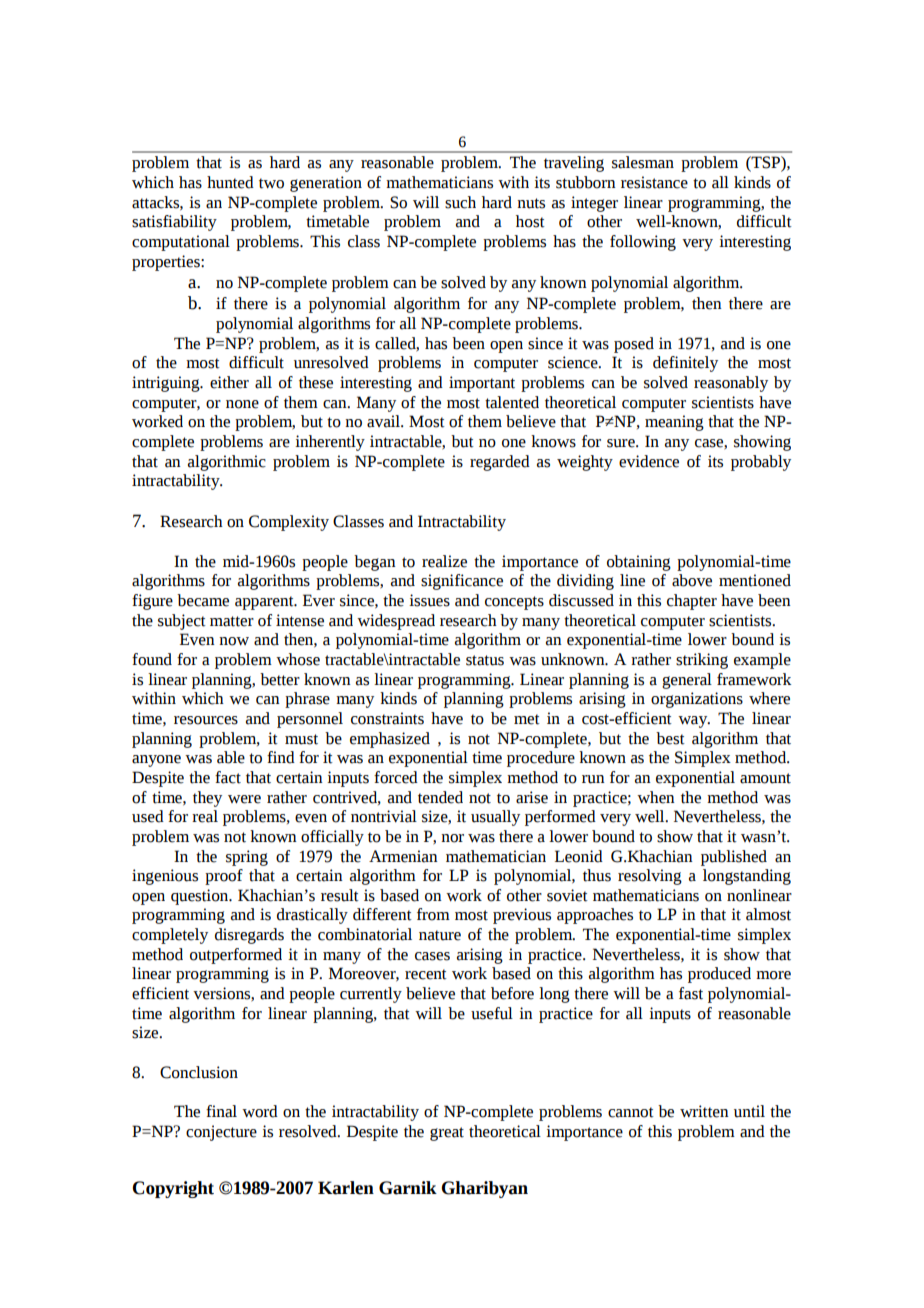  I want to click on from, so click(433, 914).
